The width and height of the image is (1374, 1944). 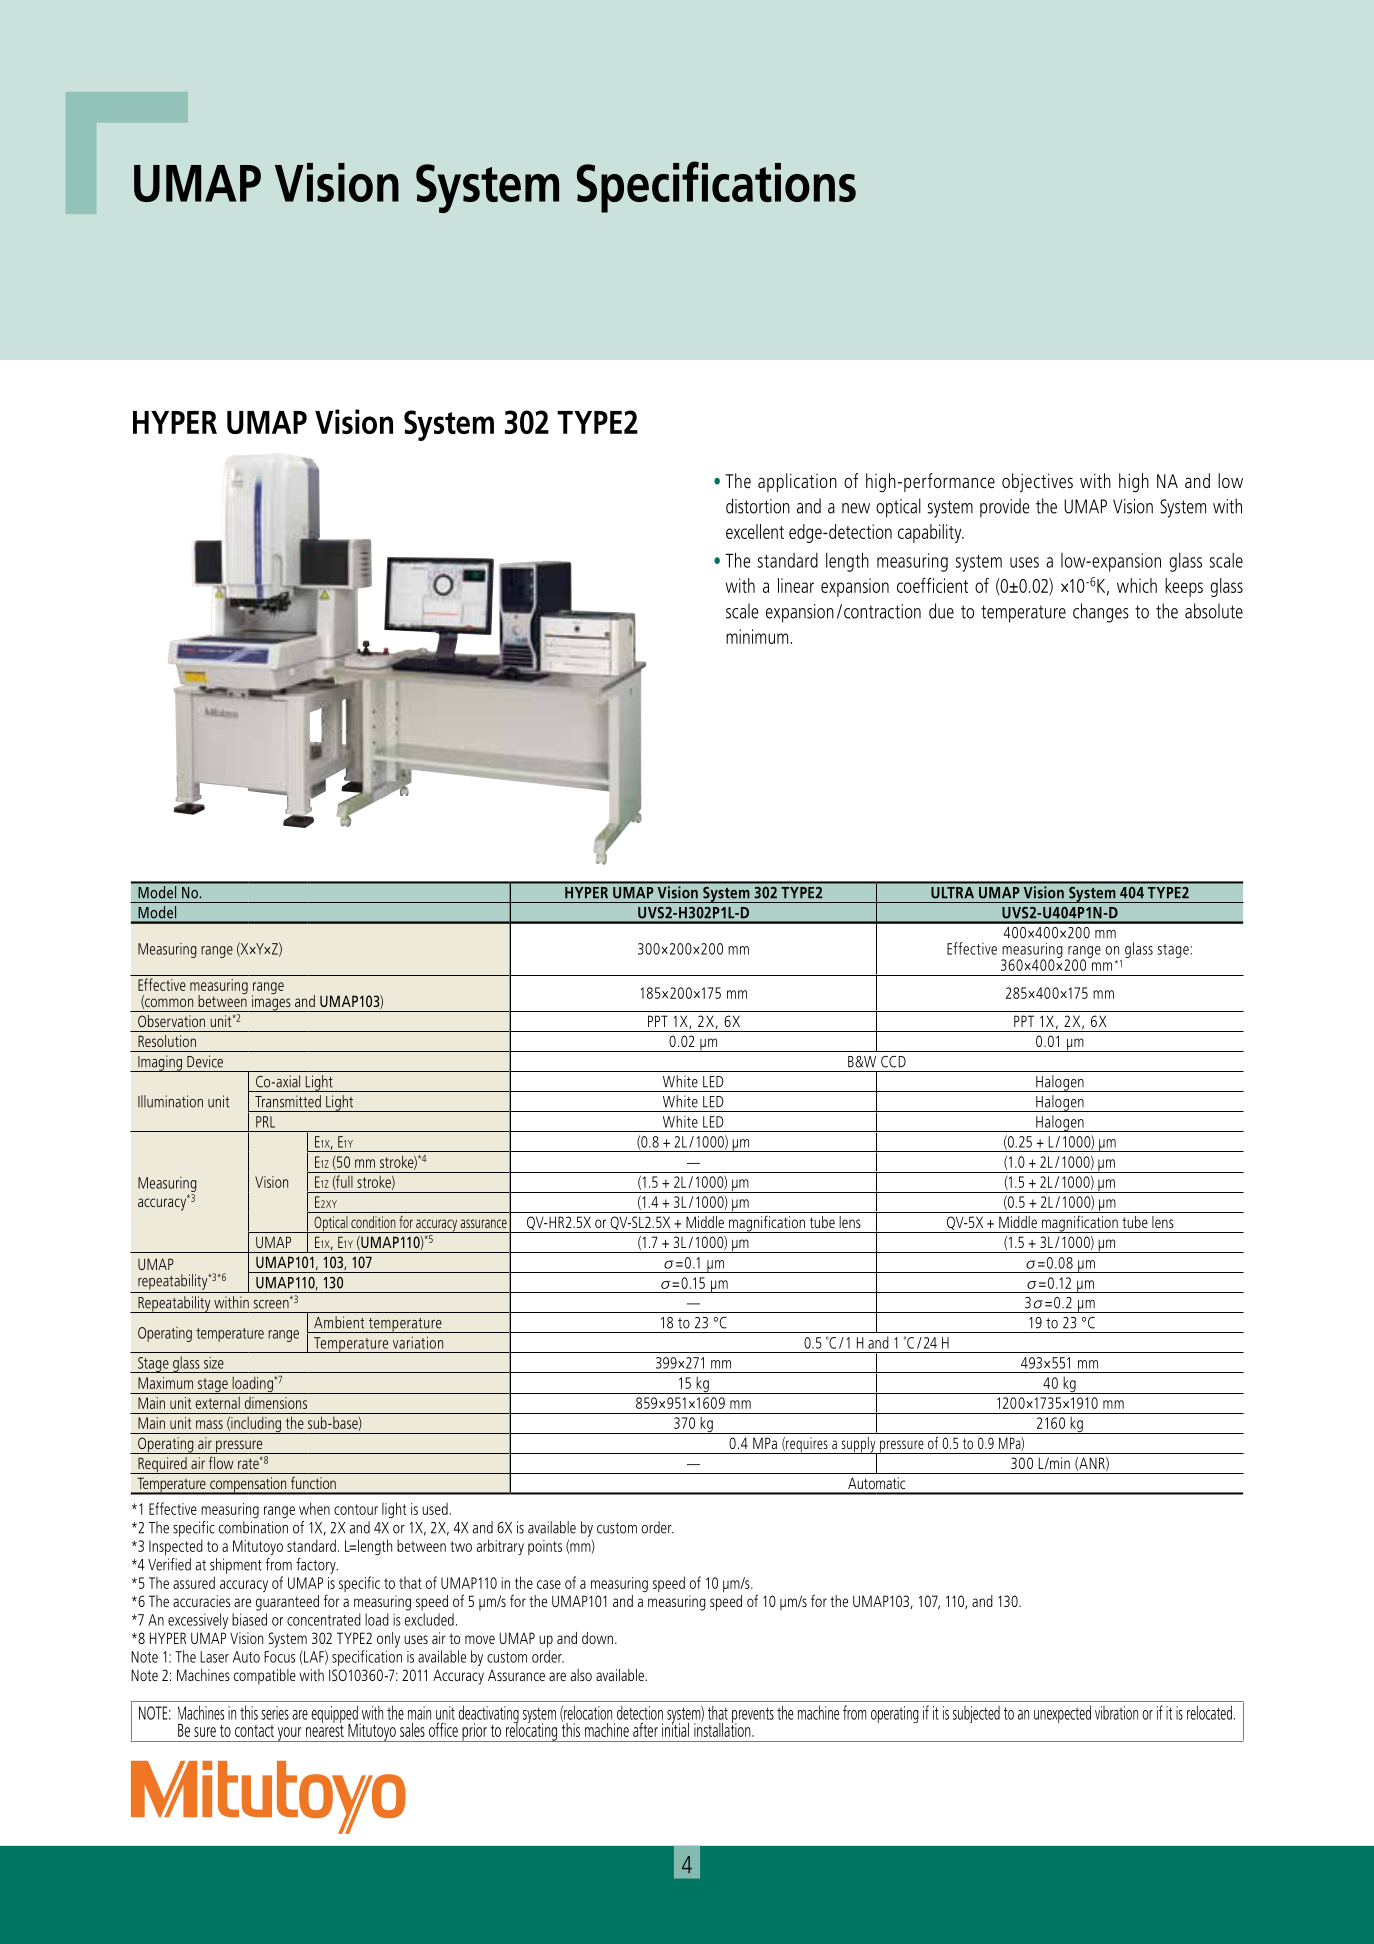 What do you see at coordinates (271, 1002) in the image?
I see `images` at bounding box center [271, 1002].
